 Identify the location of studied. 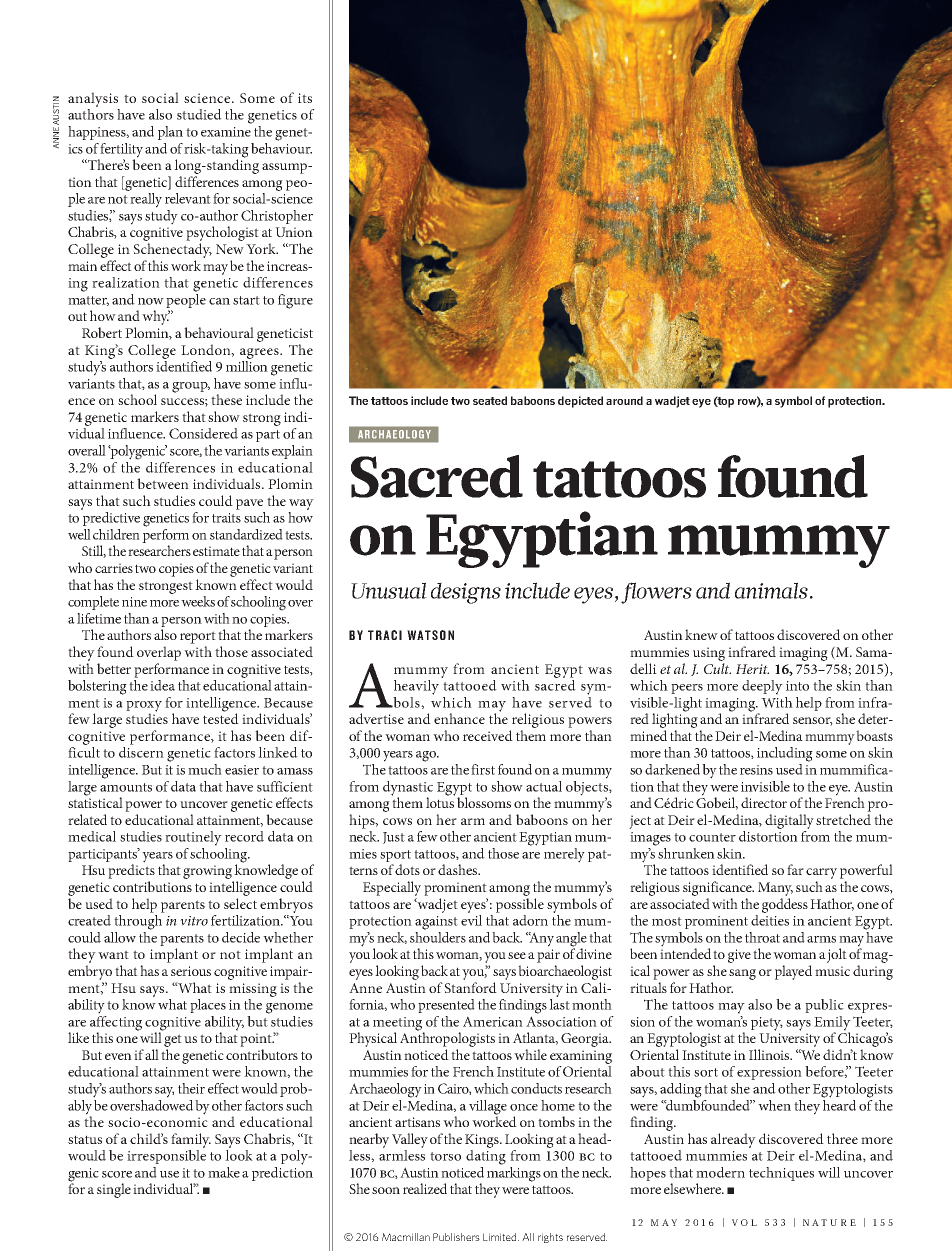
(199, 114).
